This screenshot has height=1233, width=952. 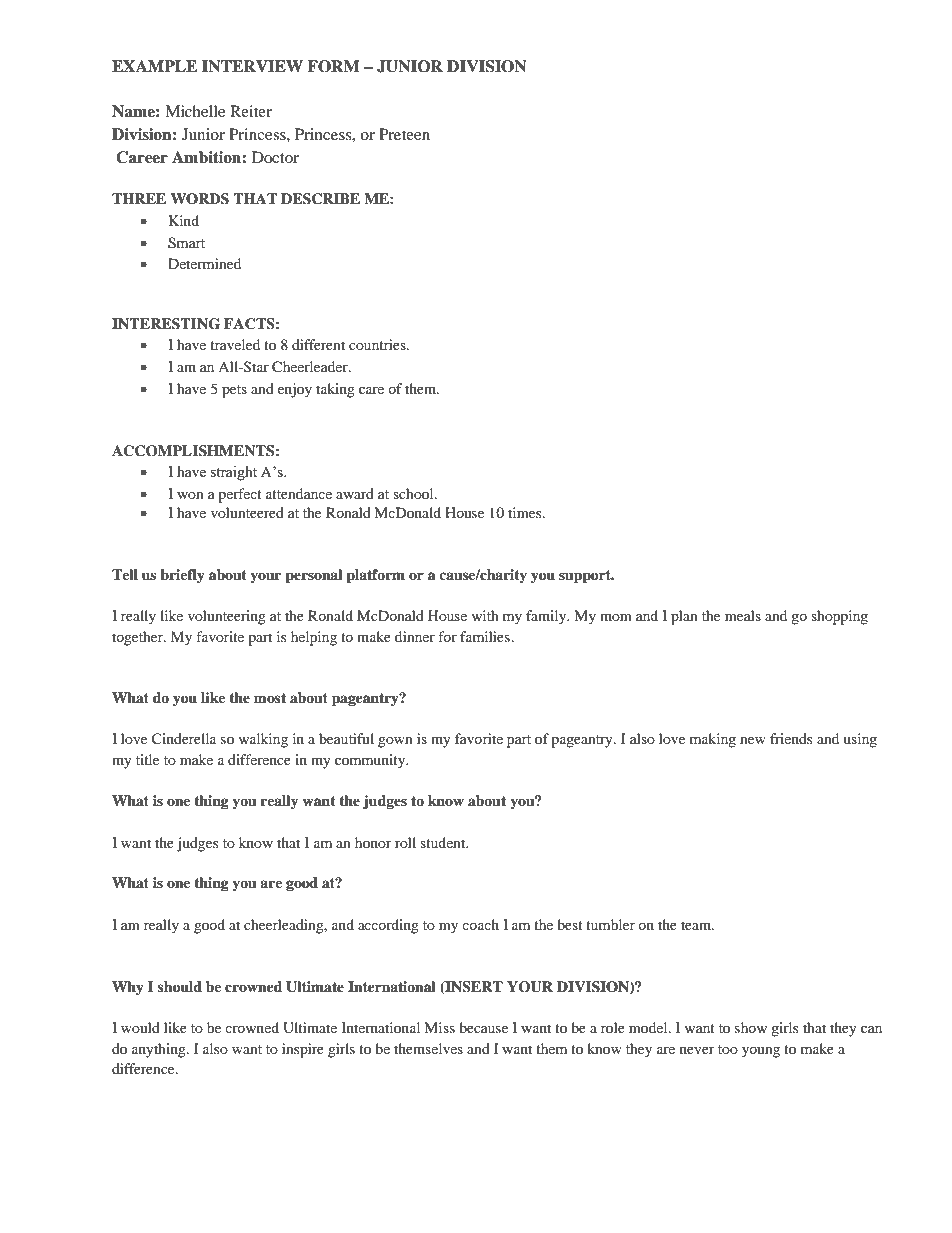 What do you see at coordinates (439, 1027) in the screenshot?
I see `Miss` at bounding box center [439, 1027].
